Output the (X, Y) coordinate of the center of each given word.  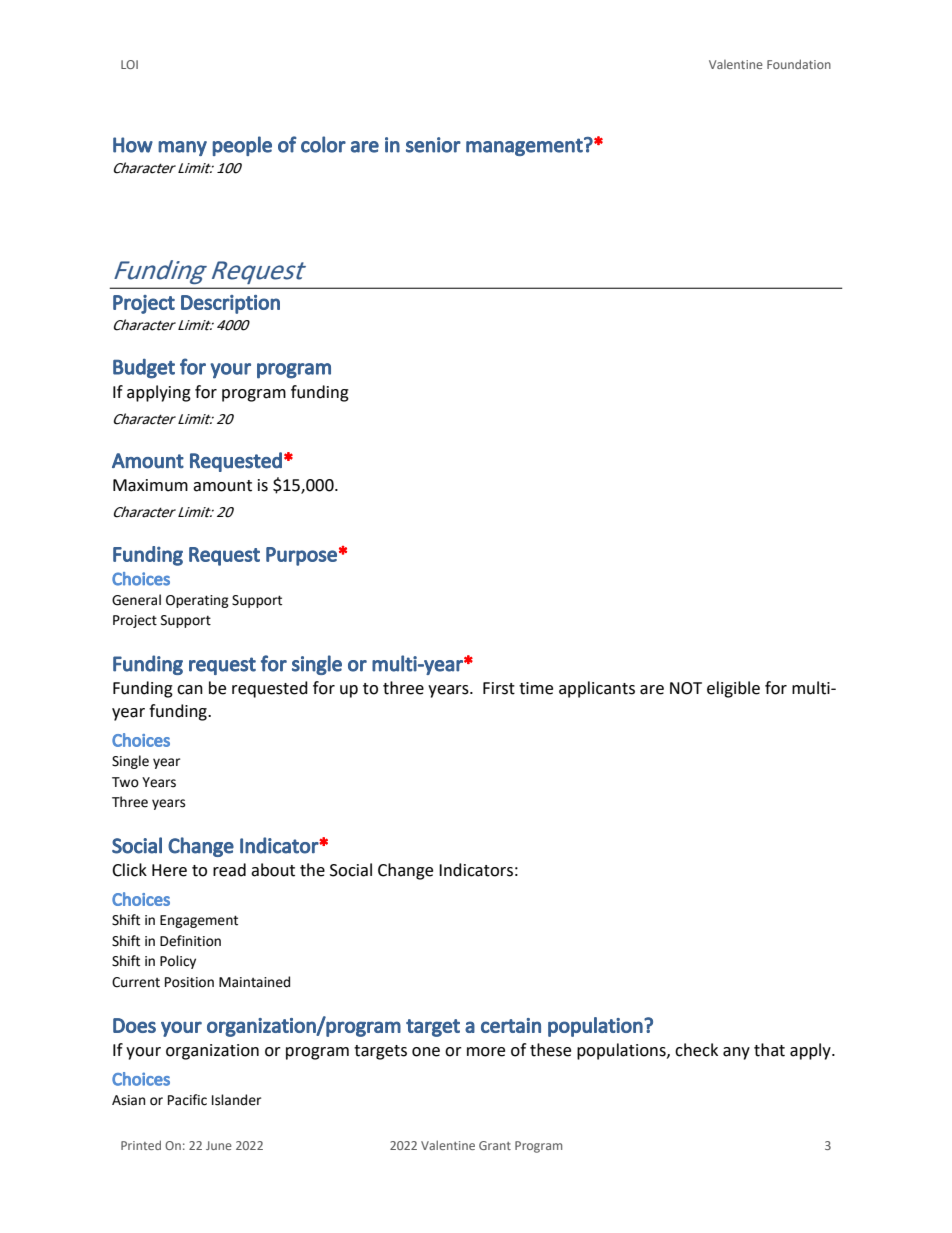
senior (433, 145)
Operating (197, 601)
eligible (733, 689)
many (182, 148)
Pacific (187, 1100)
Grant (495, 1145)
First (499, 688)
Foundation (799, 64)
